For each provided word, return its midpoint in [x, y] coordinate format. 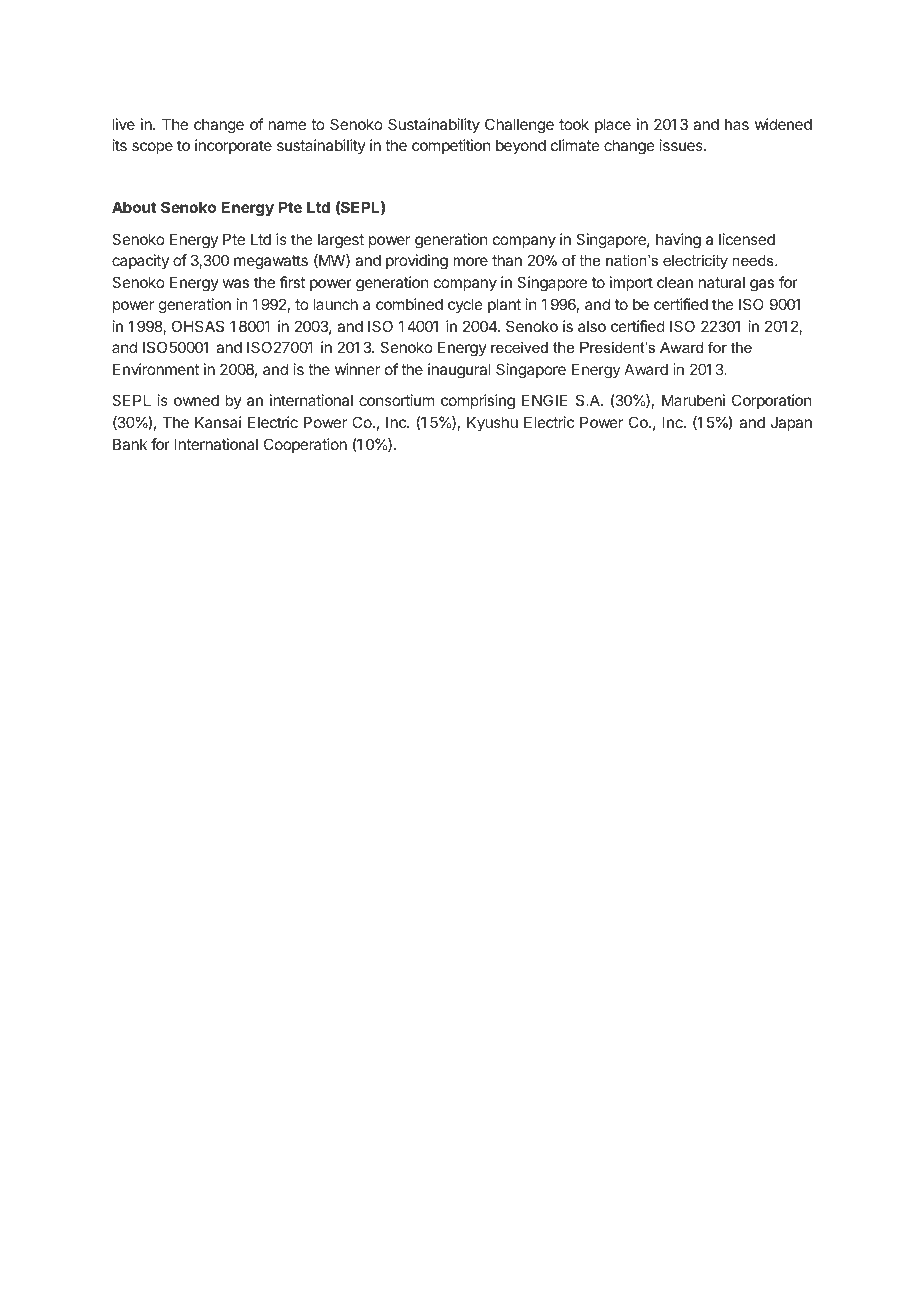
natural [722, 282]
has [737, 124]
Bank [130, 444]
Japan [791, 424]
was [236, 283]
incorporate [233, 146]
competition [451, 146]
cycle [465, 305]
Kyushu [492, 423]
